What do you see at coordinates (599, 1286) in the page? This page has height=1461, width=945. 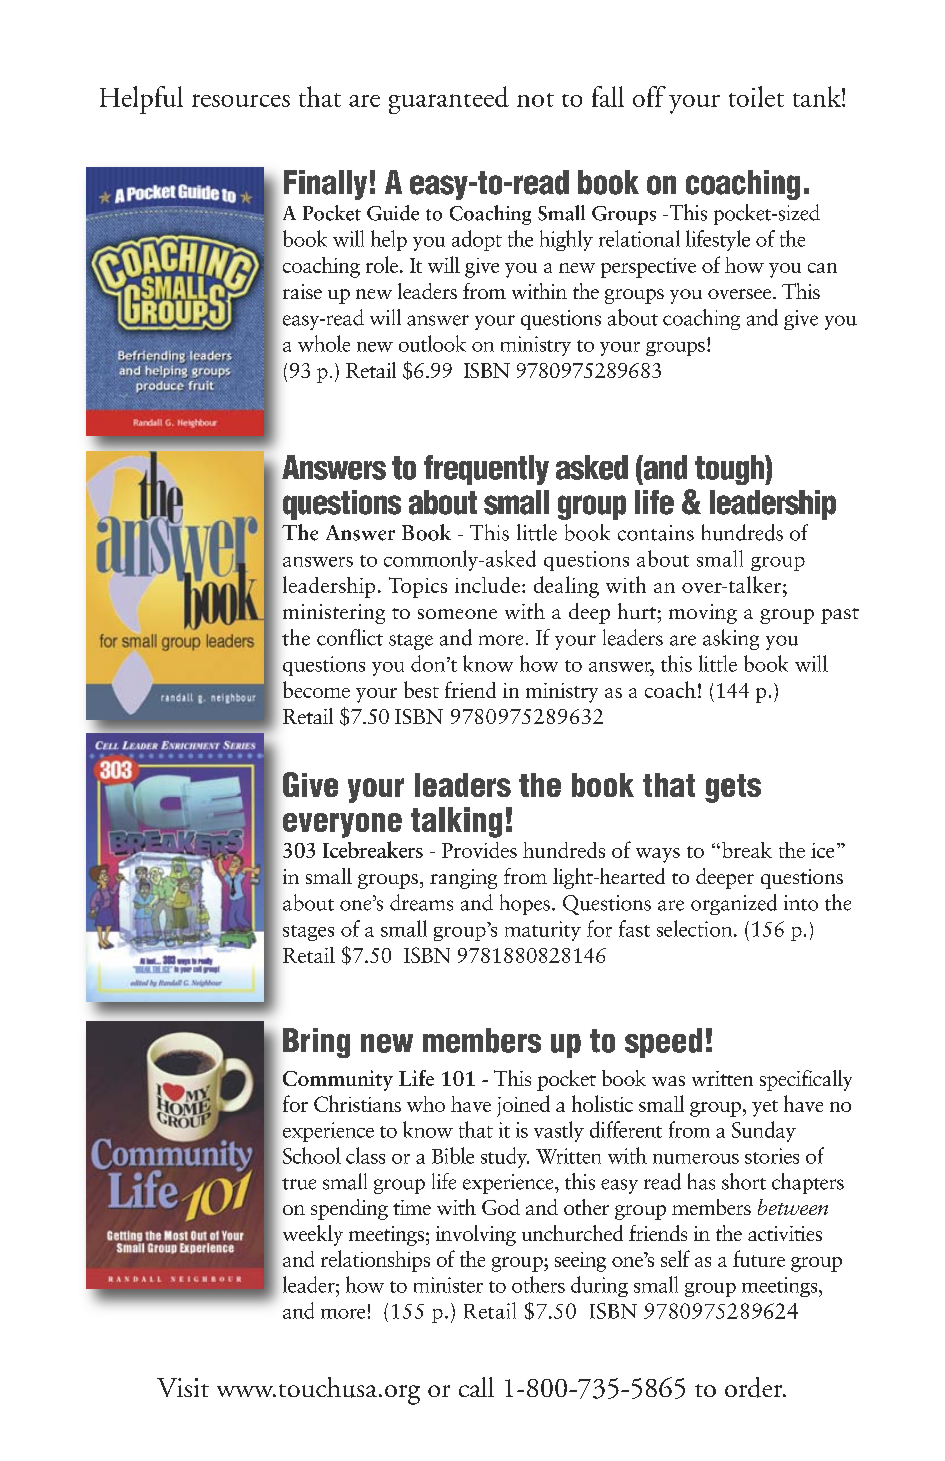 I see `during` at bounding box center [599, 1286].
